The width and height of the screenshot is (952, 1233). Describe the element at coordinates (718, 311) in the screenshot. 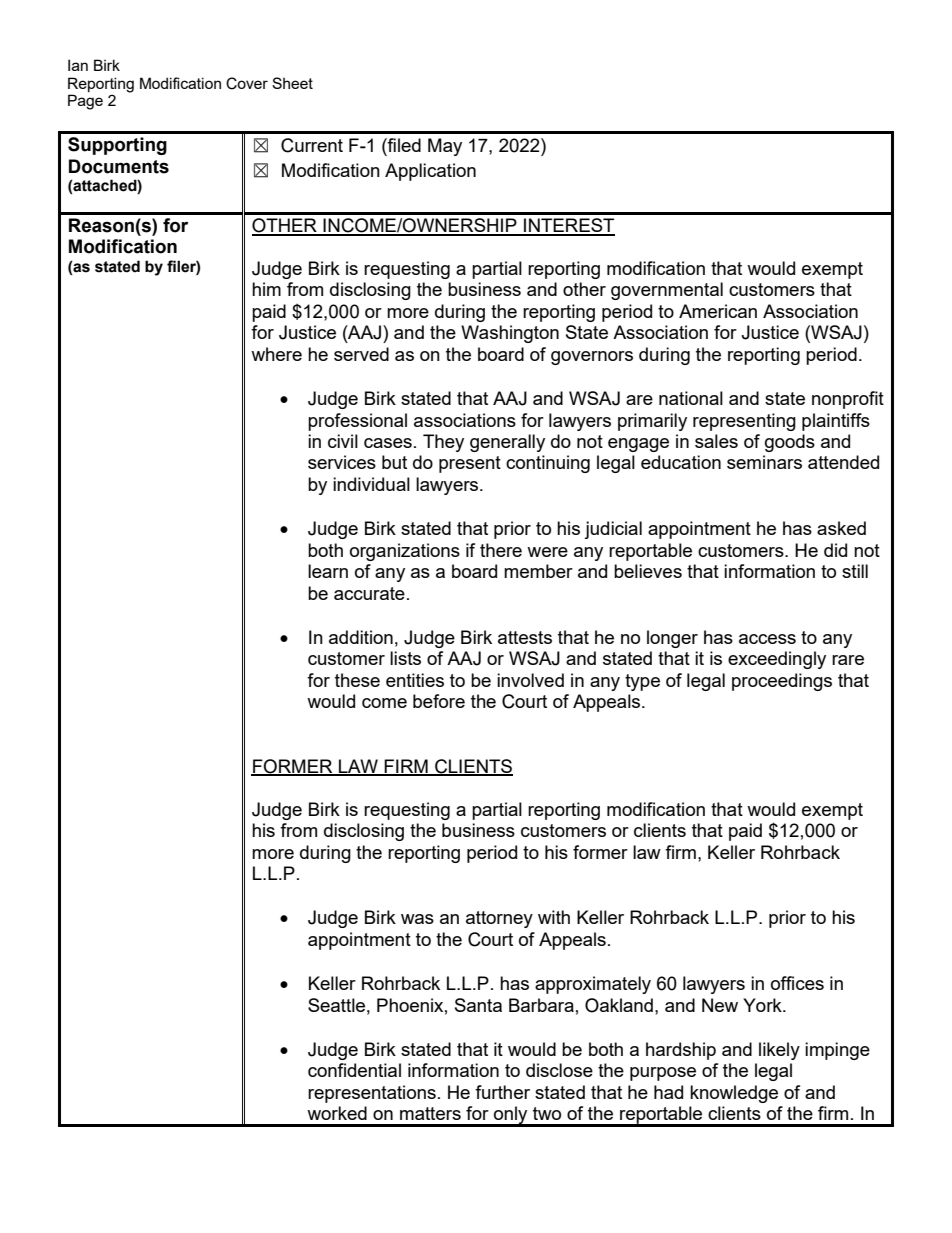

I see `American` at that location.
